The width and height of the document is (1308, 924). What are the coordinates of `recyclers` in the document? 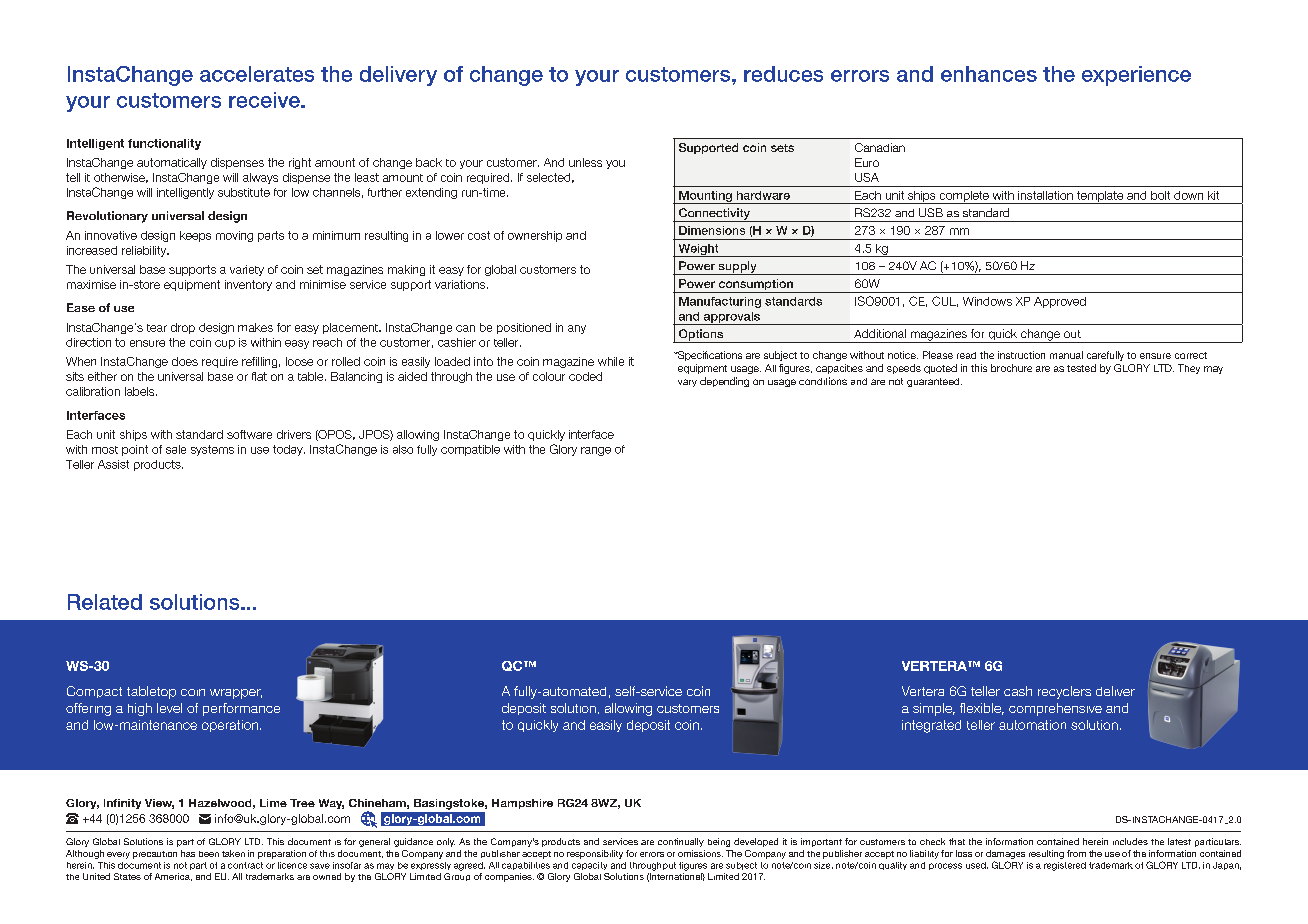 It's located at (1064, 692).
